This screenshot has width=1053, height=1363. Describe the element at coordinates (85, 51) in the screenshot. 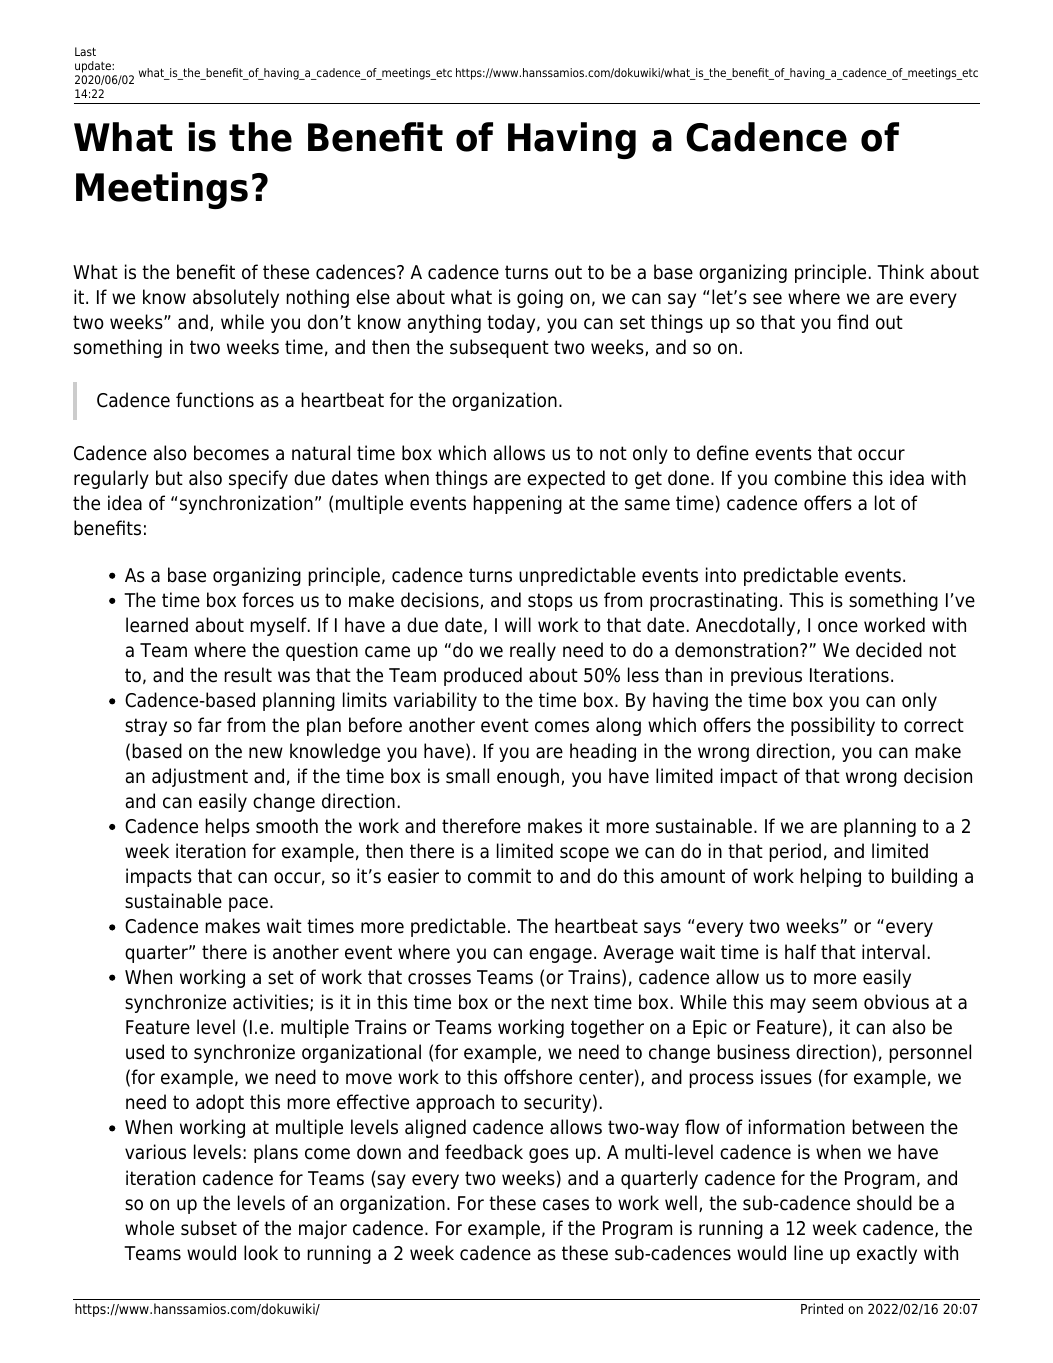

I see `Last` at that location.
